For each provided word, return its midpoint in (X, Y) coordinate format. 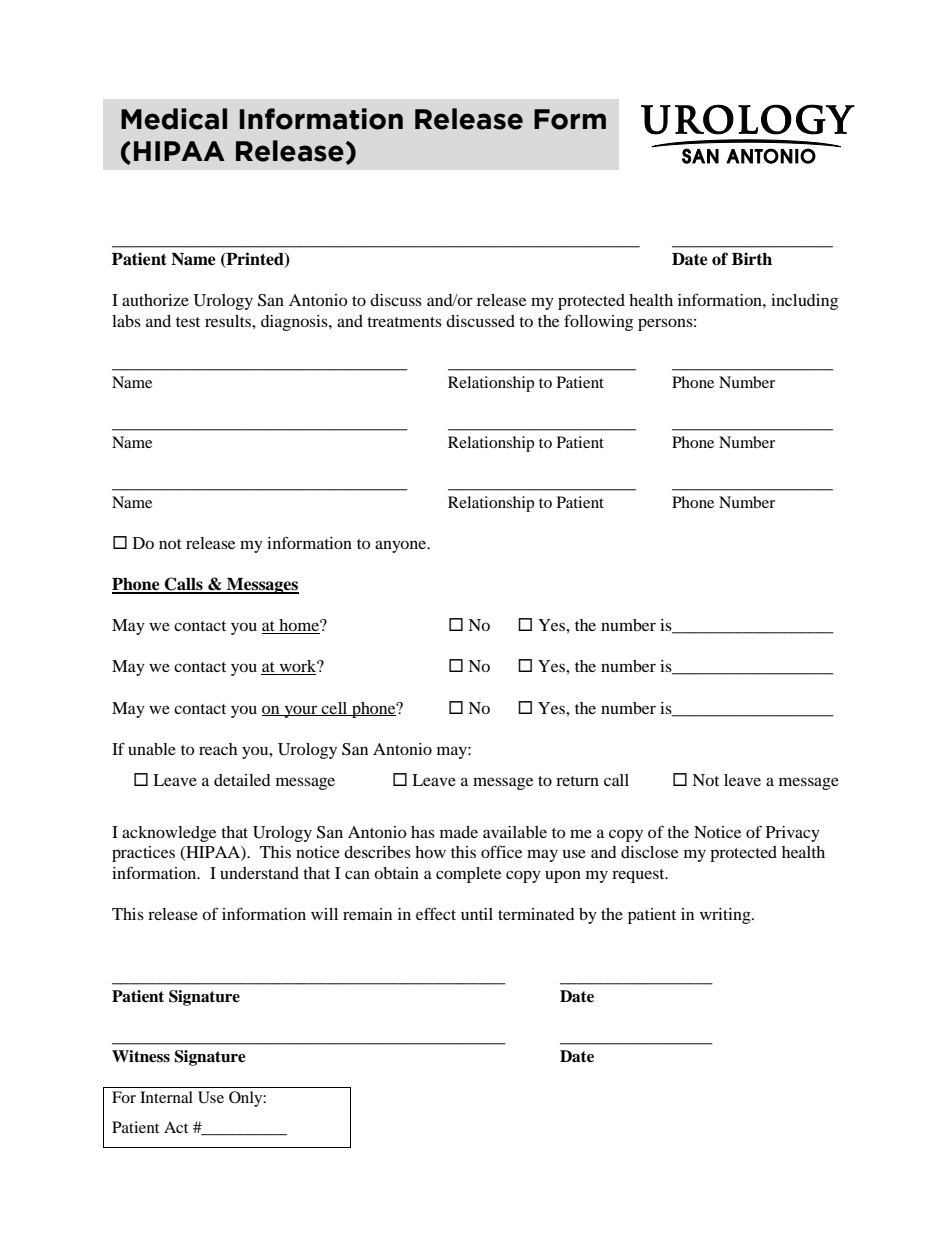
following (598, 322)
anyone (402, 546)
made (459, 832)
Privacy (793, 834)
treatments (404, 322)
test (188, 322)
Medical (174, 119)
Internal (166, 1097)
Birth (752, 259)
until (477, 914)
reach (218, 749)
